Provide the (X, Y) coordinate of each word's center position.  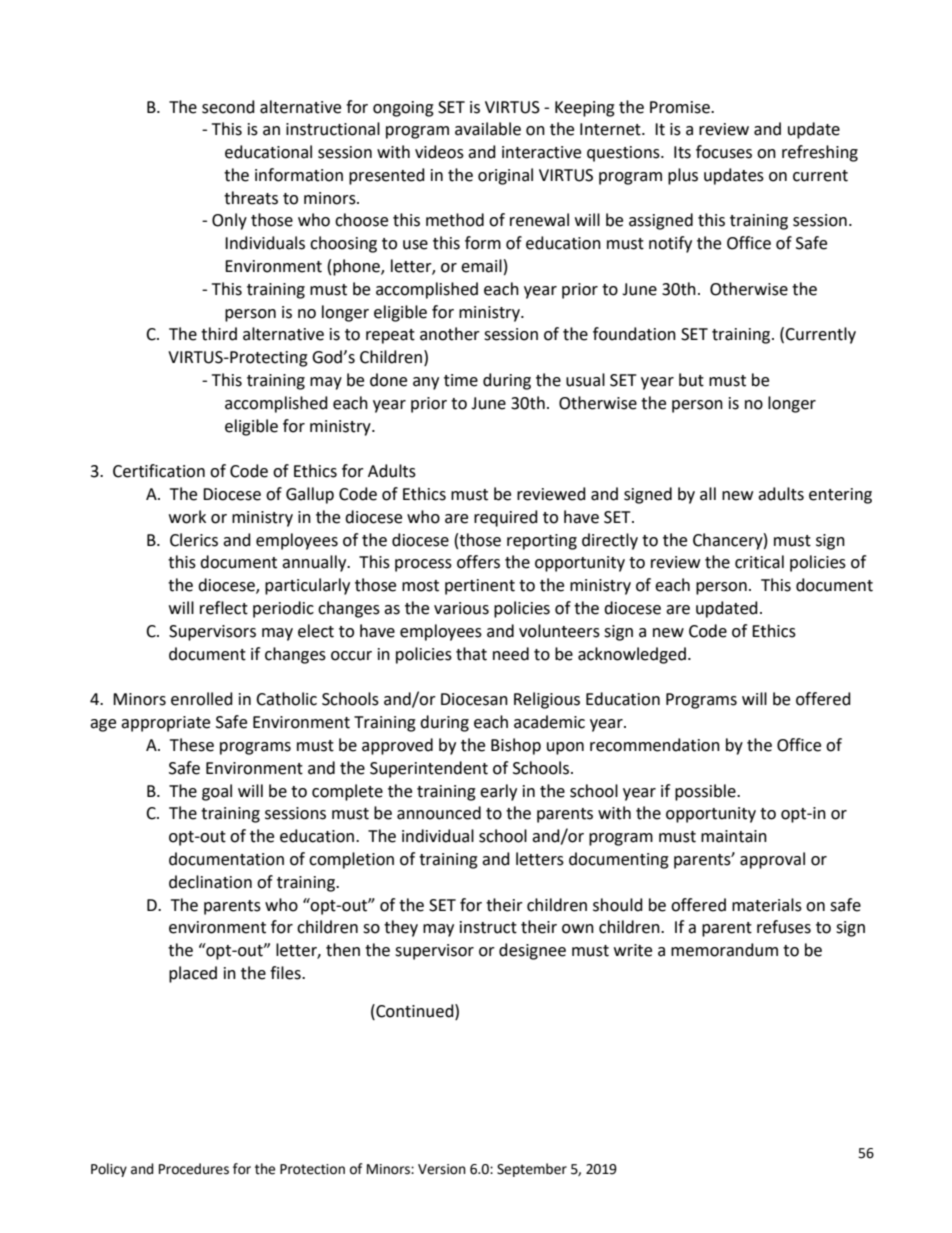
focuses (724, 152)
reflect (224, 608)
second (228, 107)
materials (767, 905)
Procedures (194, 1169)
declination (210, 882)
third (219, 334)
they (401, 928)
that (471, 654)
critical (759, 562)
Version (442, 1169)
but (691, 380)
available (488, 129)
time (461, 380)
